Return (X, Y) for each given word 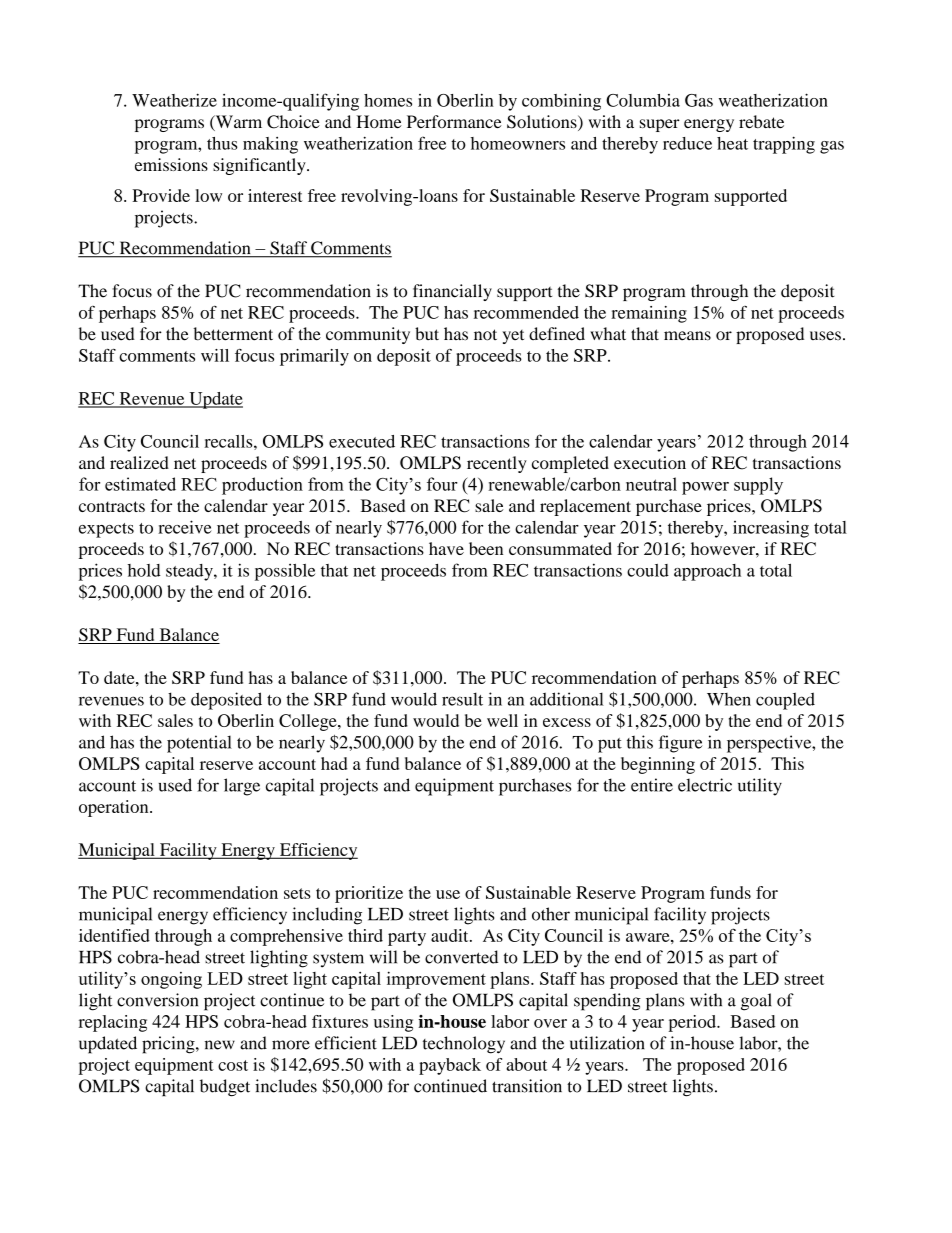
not (485, 335)
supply (758, 486)
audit (451, 935)
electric (705, 785)
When (729, 699)
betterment (233, 334)
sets (297, 893)
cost (233, 1065)
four (442, 484)
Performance (454, 121)
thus (222, 143)
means (687, 336)
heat (732, 143)
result (462, 699)
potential (199, 744)
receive (185, 527)
